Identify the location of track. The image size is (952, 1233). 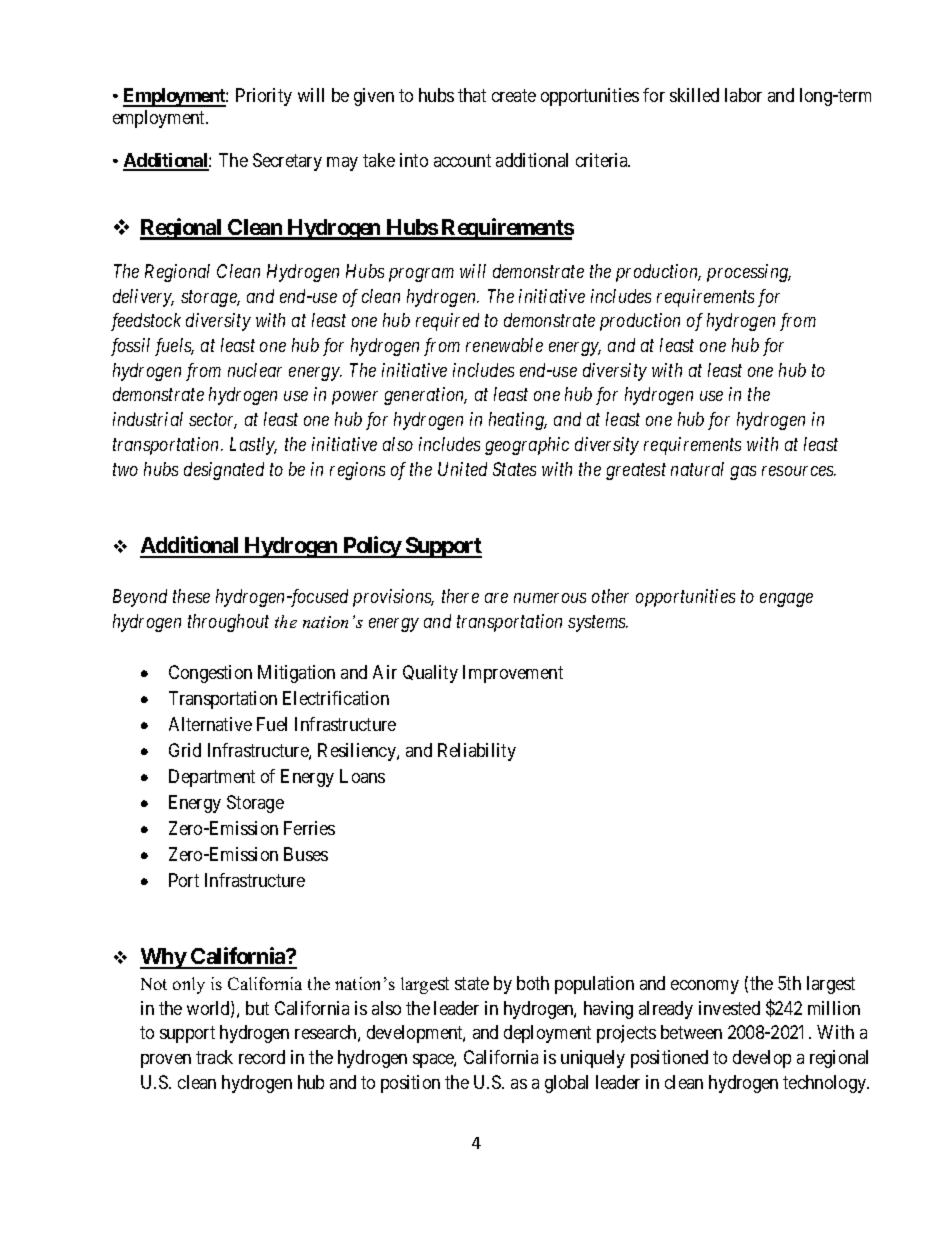
(214, 1057).
